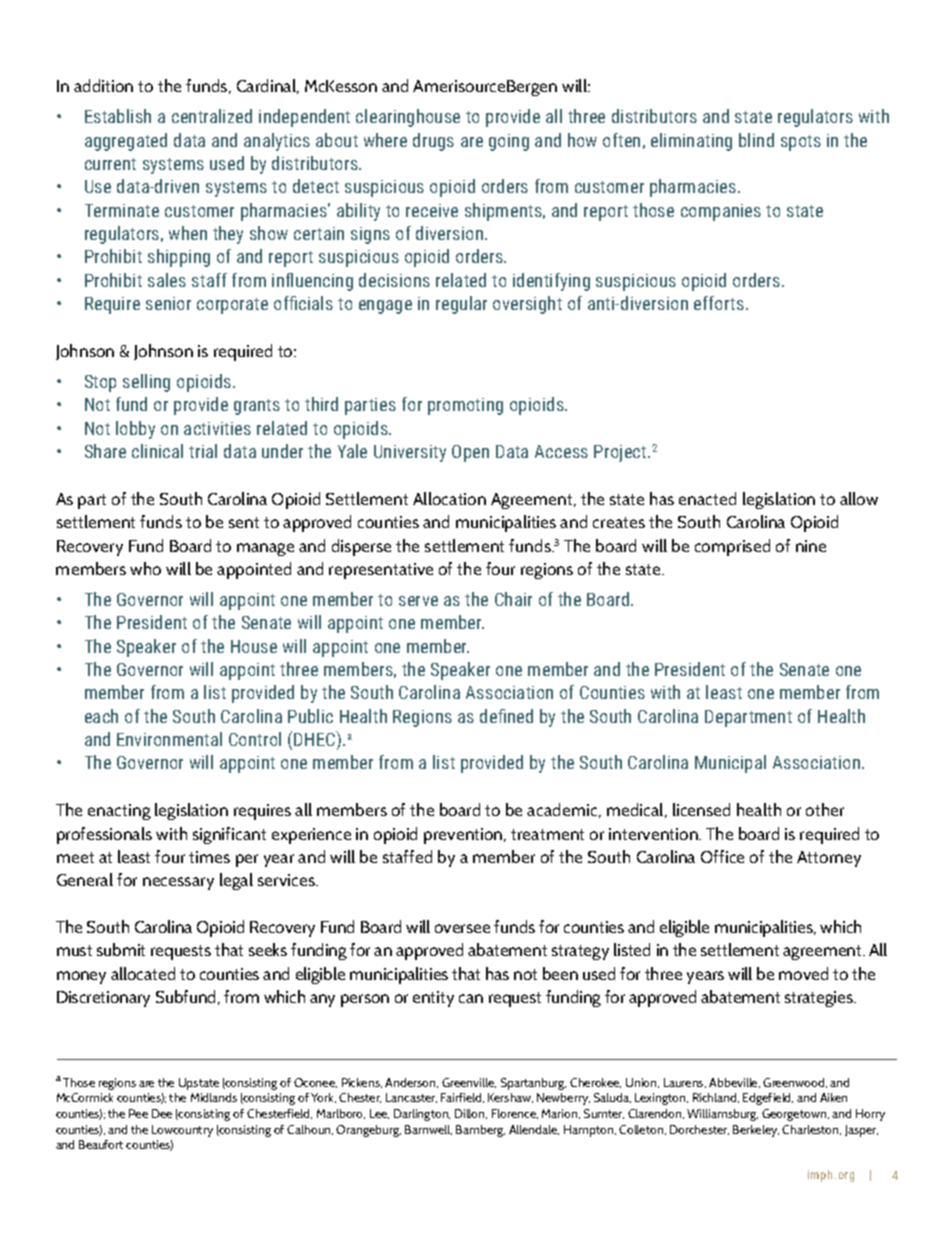 The height and width of the screenshot is (1233, 952). Describe the element at coordinates (145, 568) in the screenshot. I see `who` at that location.
